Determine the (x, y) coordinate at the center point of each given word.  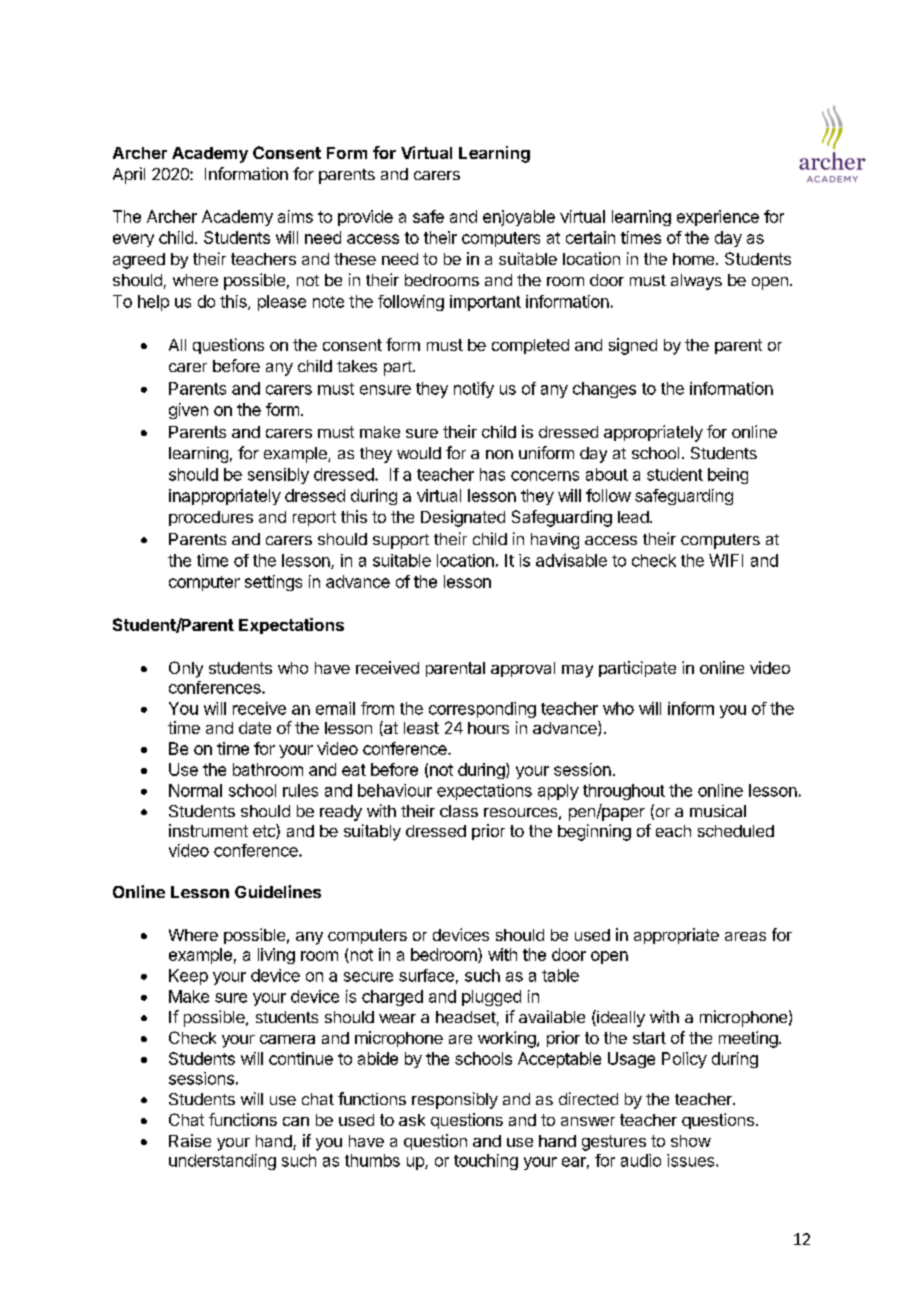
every (133, 240)
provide (365, 218)
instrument (208, 830)
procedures (211, 518)
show (691, 1141)
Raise (190, 1140)
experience (718, 218)
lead (633, 517)
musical (718, 811)
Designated (463, 518)
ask (412, 1120)
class (459, 811)
